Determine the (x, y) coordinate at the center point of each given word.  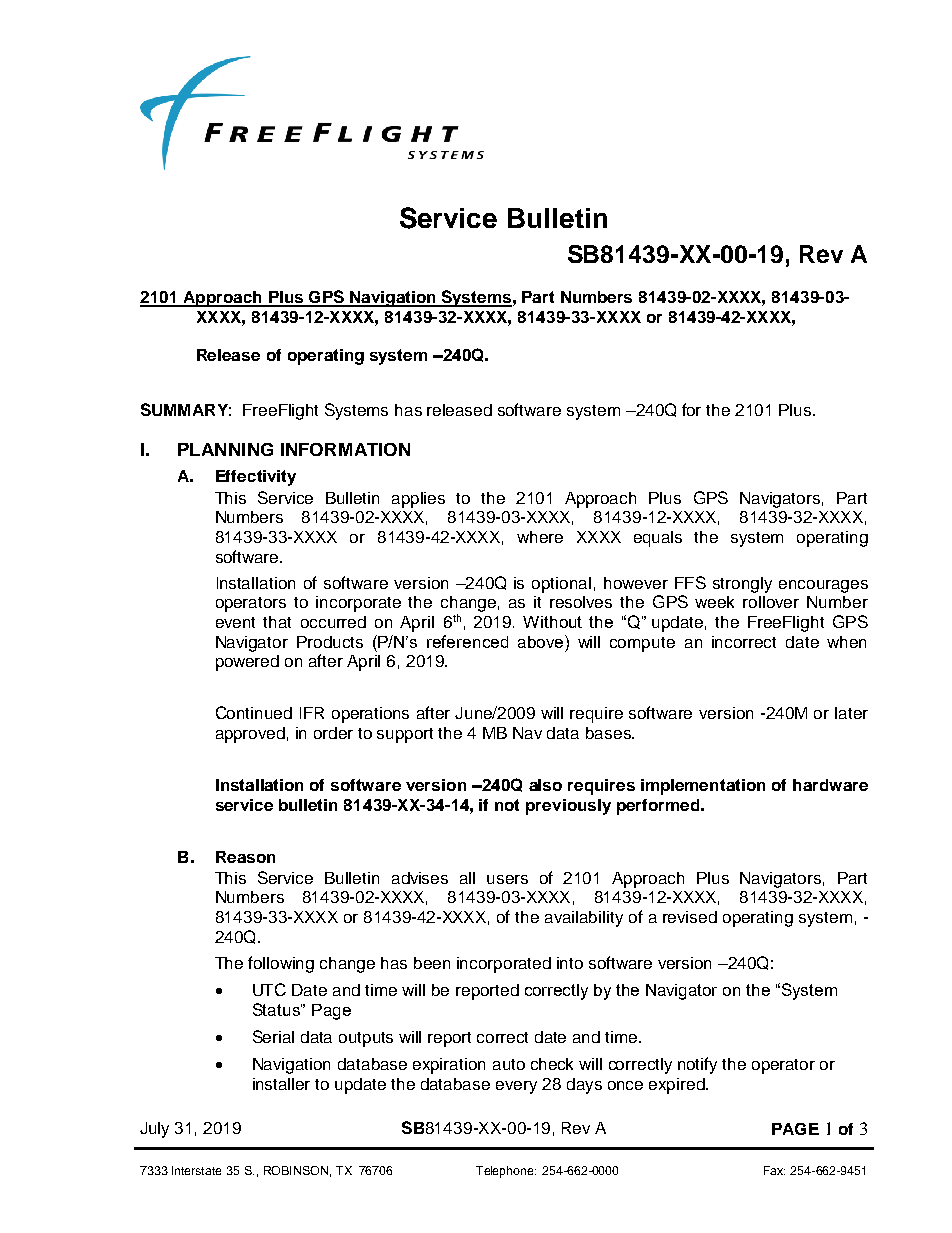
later (851, 713)
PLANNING (225, 449)
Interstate (196, 1170)
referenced (467, 641)
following (281, 964)
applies (418, 500)
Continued (254, 712)
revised (690, 917)
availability (584, 919)
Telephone (506, 1172)
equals (658, 539)
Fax (774, 1170)
